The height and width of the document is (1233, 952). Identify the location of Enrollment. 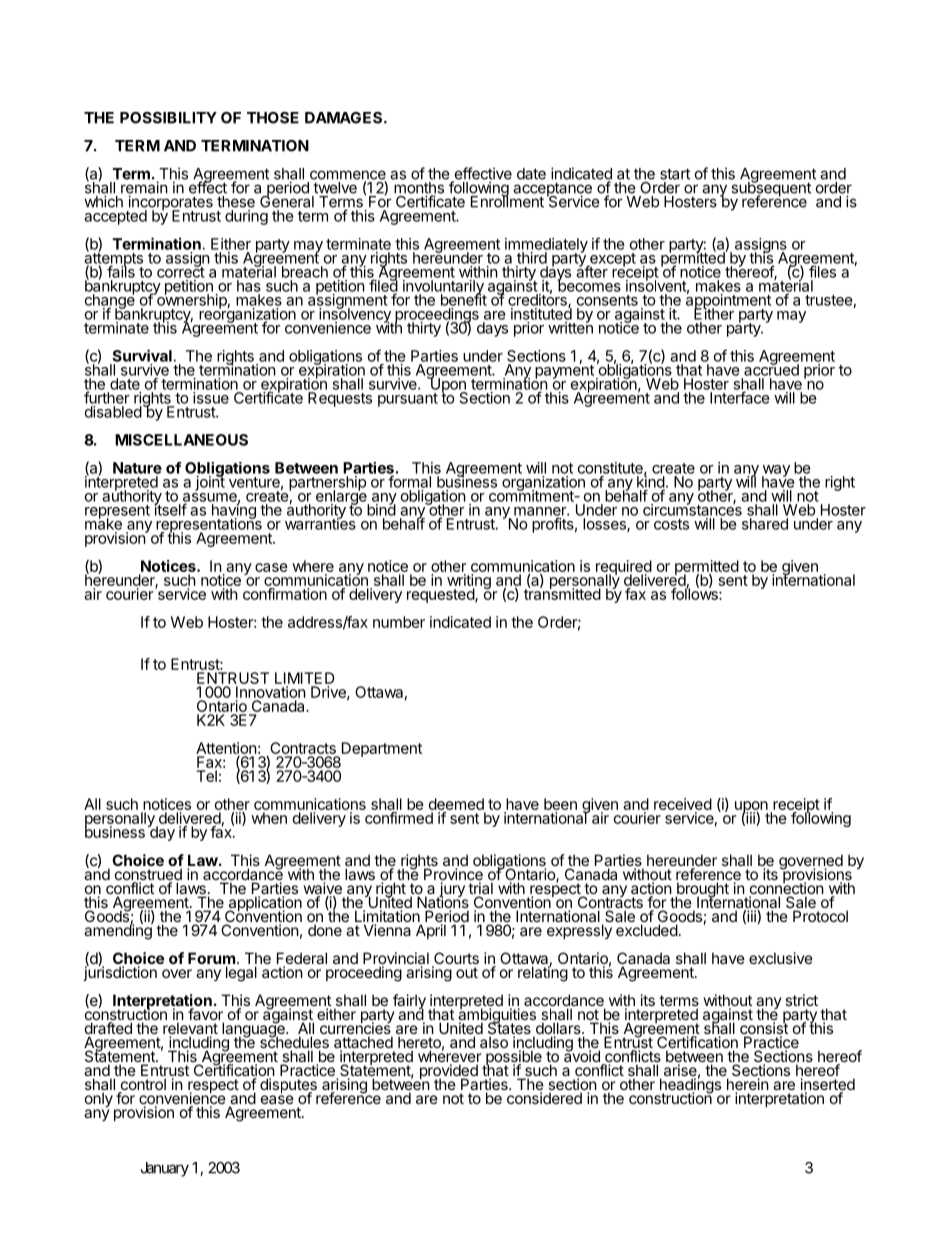
(507, 201).
